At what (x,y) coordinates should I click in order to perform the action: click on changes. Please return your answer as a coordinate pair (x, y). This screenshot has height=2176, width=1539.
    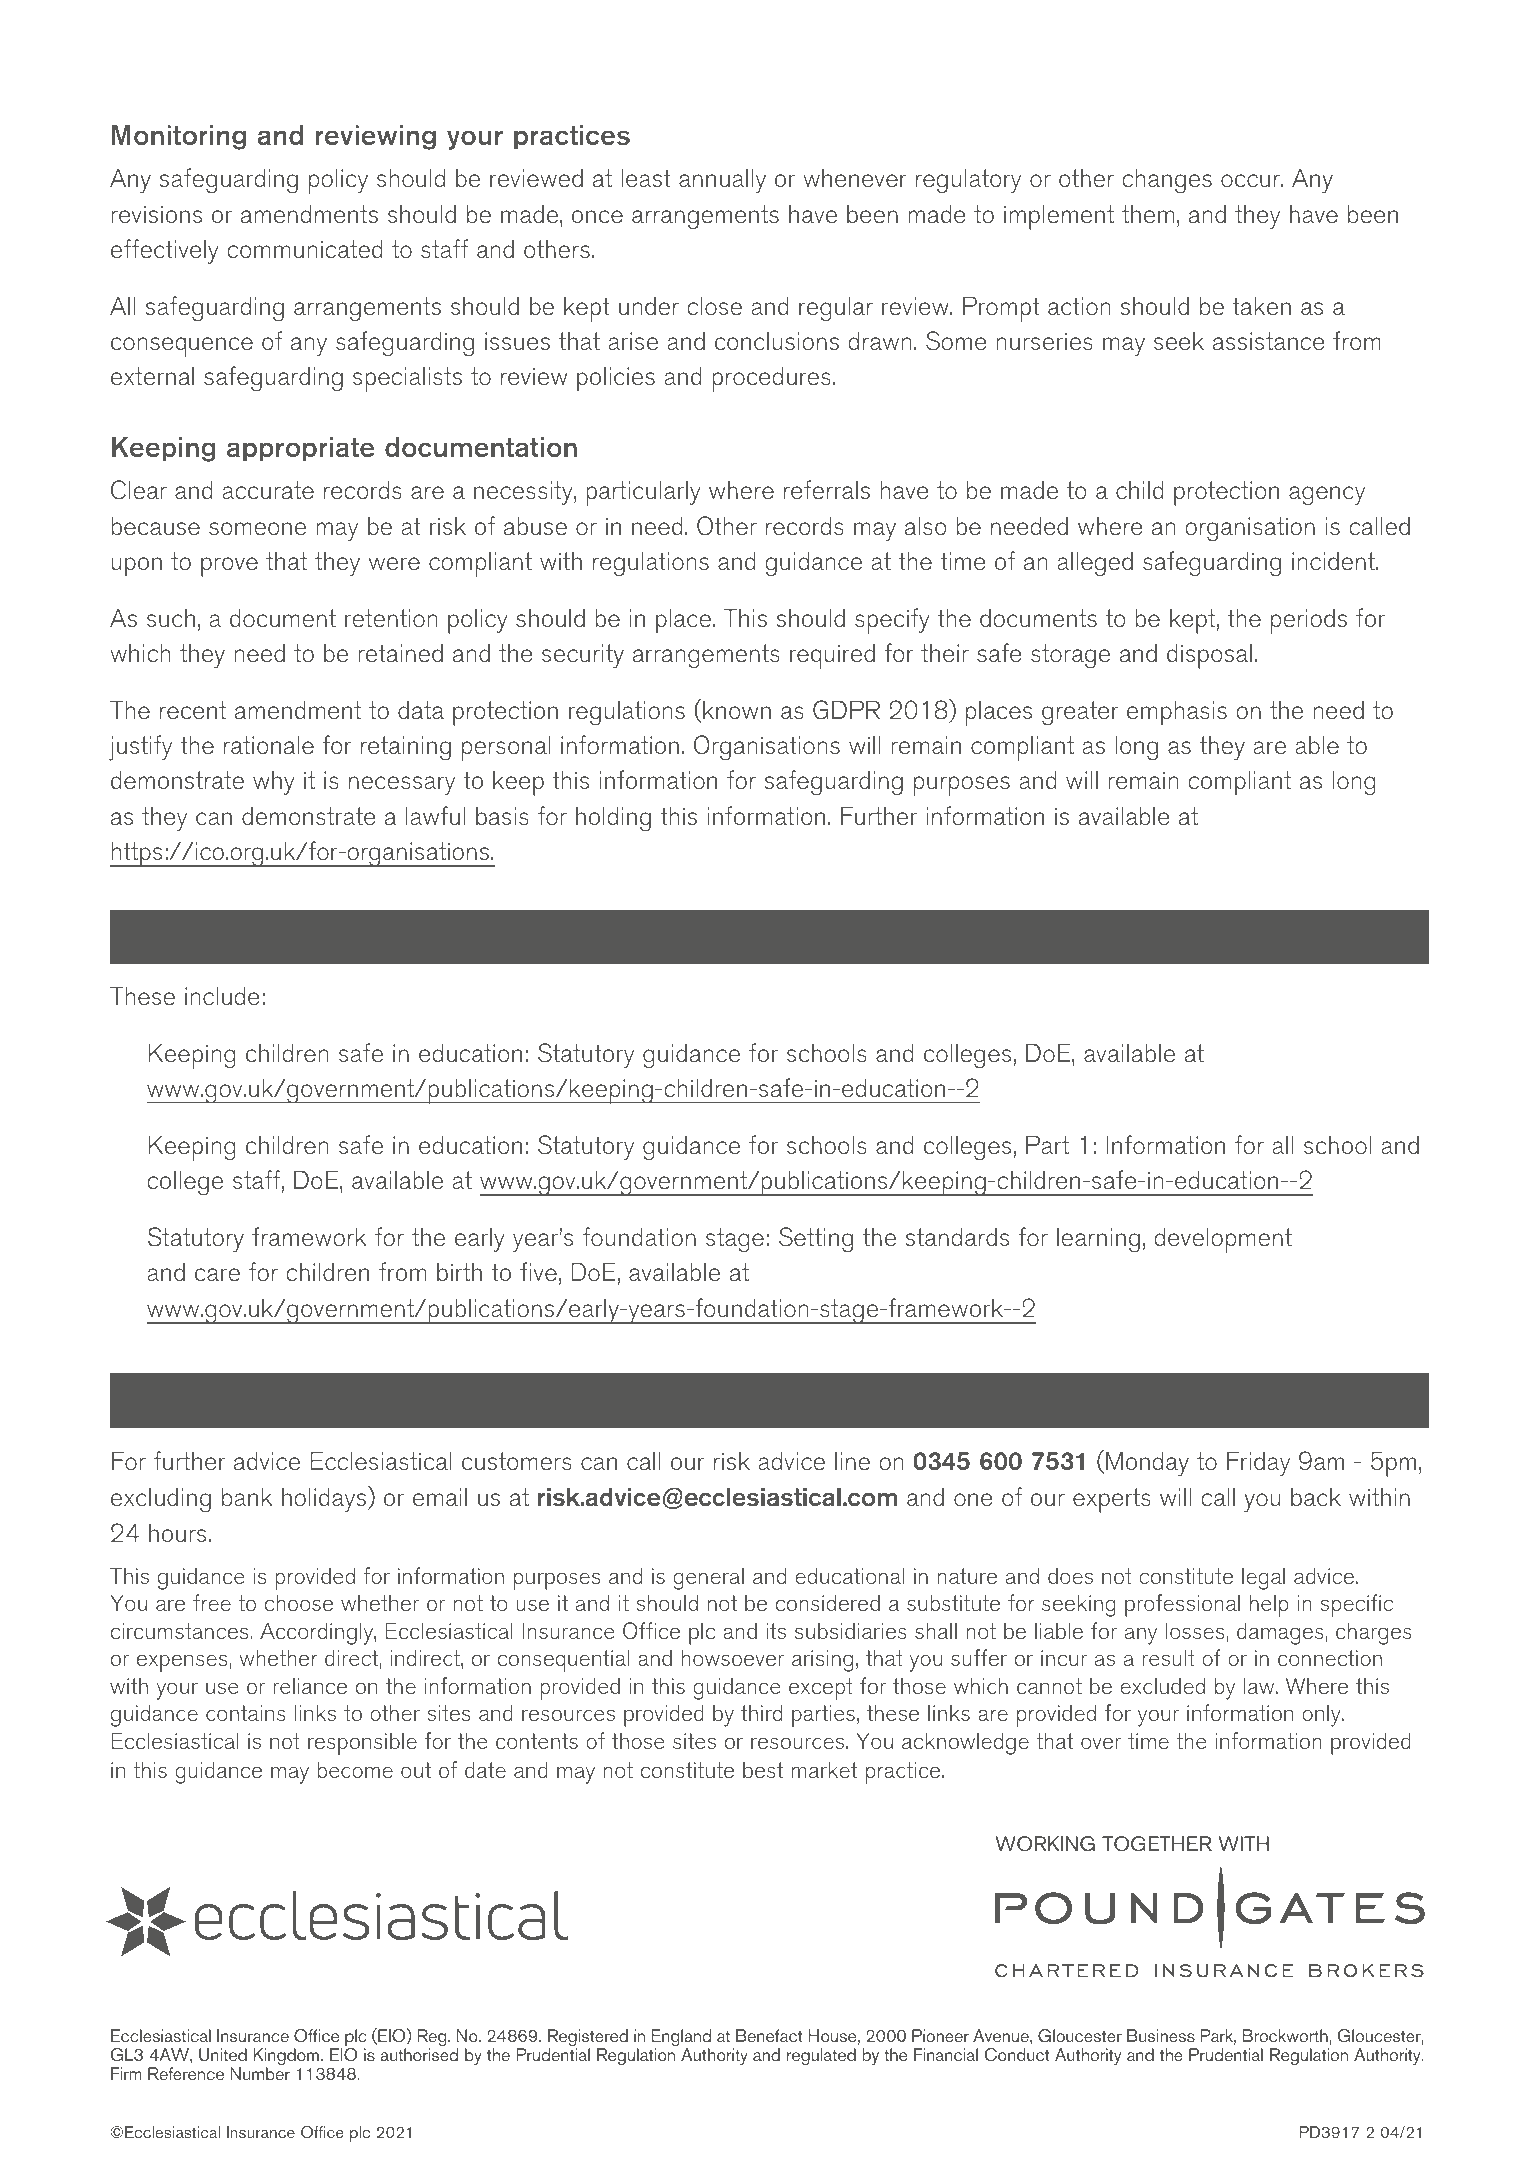
    Looking at the image, I should click on (1167, 181).
